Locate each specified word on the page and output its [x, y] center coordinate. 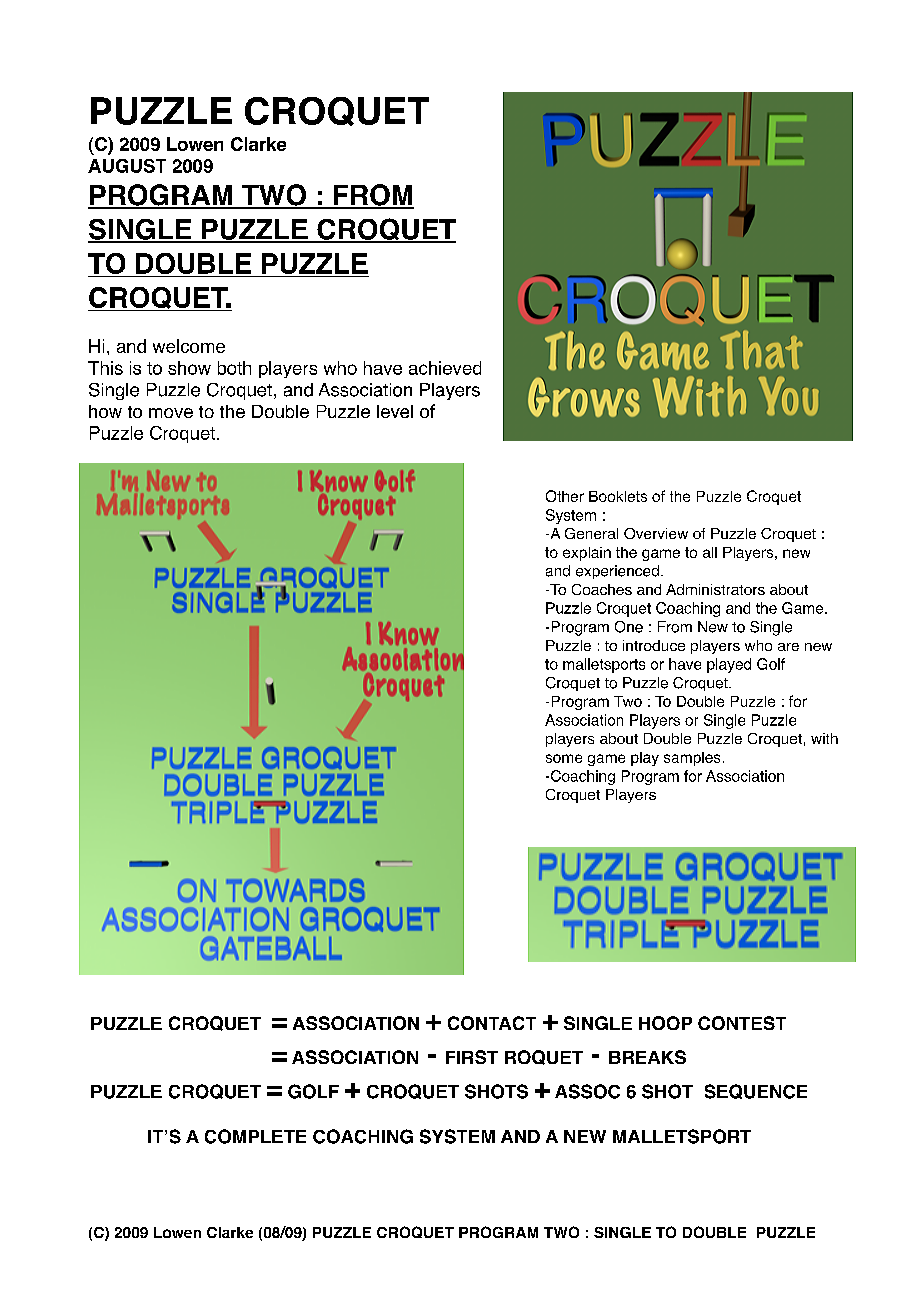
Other [565, 496]
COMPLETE [255, 1136]
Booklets [618, 496]
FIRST [472, 1057]
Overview [656, 533]
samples [692, 759]
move [171, 413]
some [564, 758]
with [824, 738]
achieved [445, 368]
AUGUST [127, 166]
